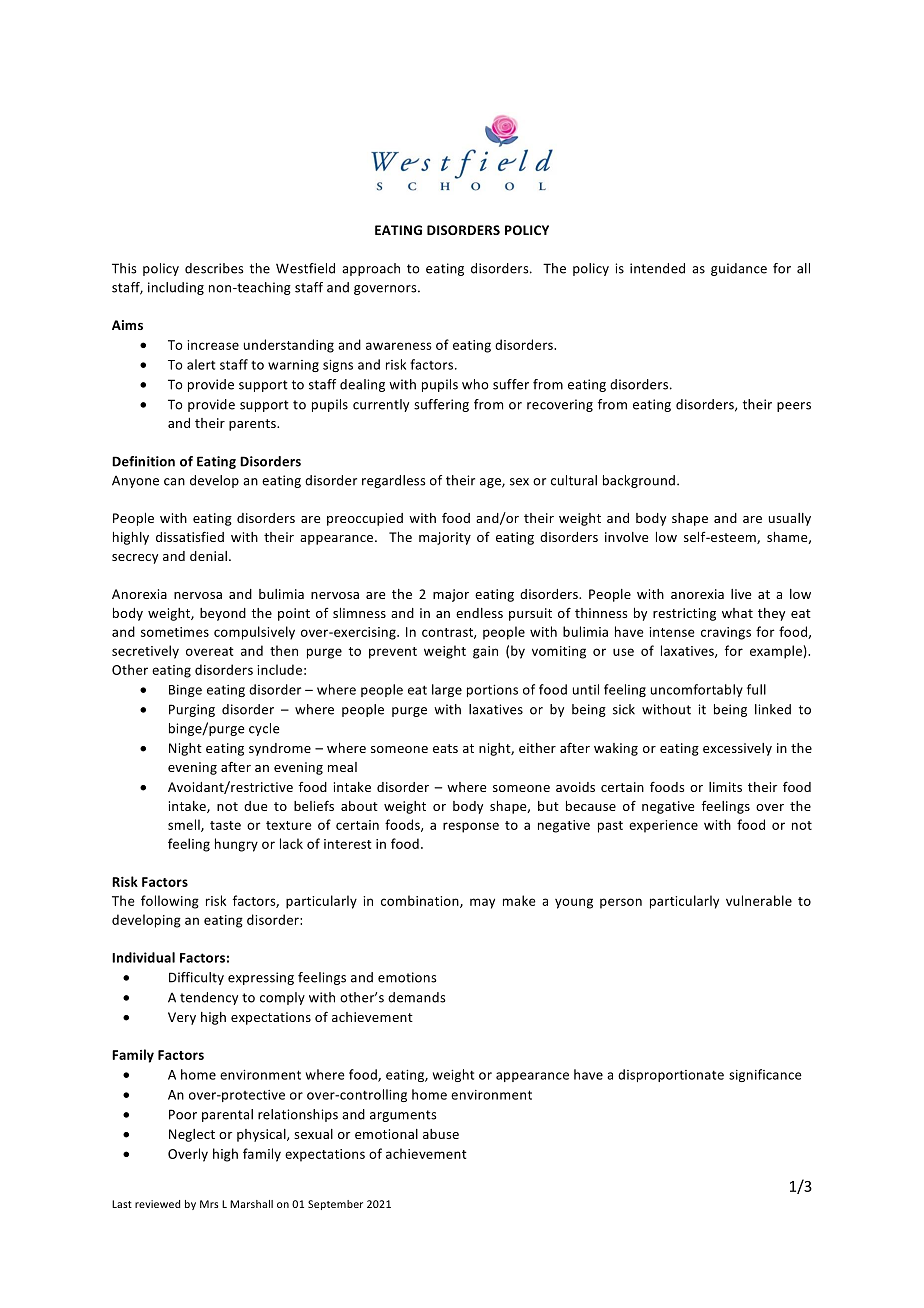  I want to click on guidance, so click(739, 269).
